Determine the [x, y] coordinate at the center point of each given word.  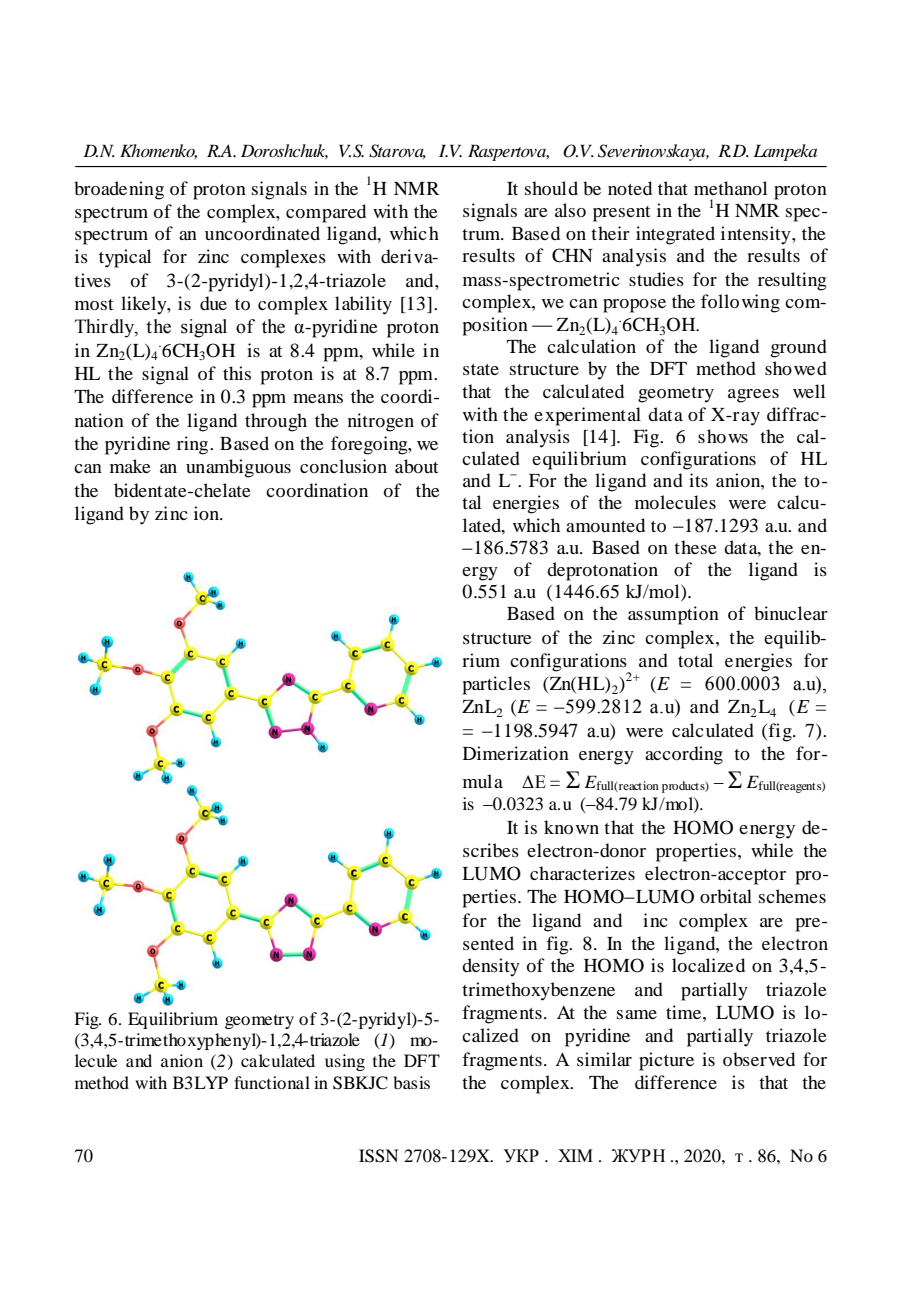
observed [759, 1059]
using [345, 1062]
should [551, 188]
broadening [119, 190]
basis [411, 1082]
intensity [757, 235]
